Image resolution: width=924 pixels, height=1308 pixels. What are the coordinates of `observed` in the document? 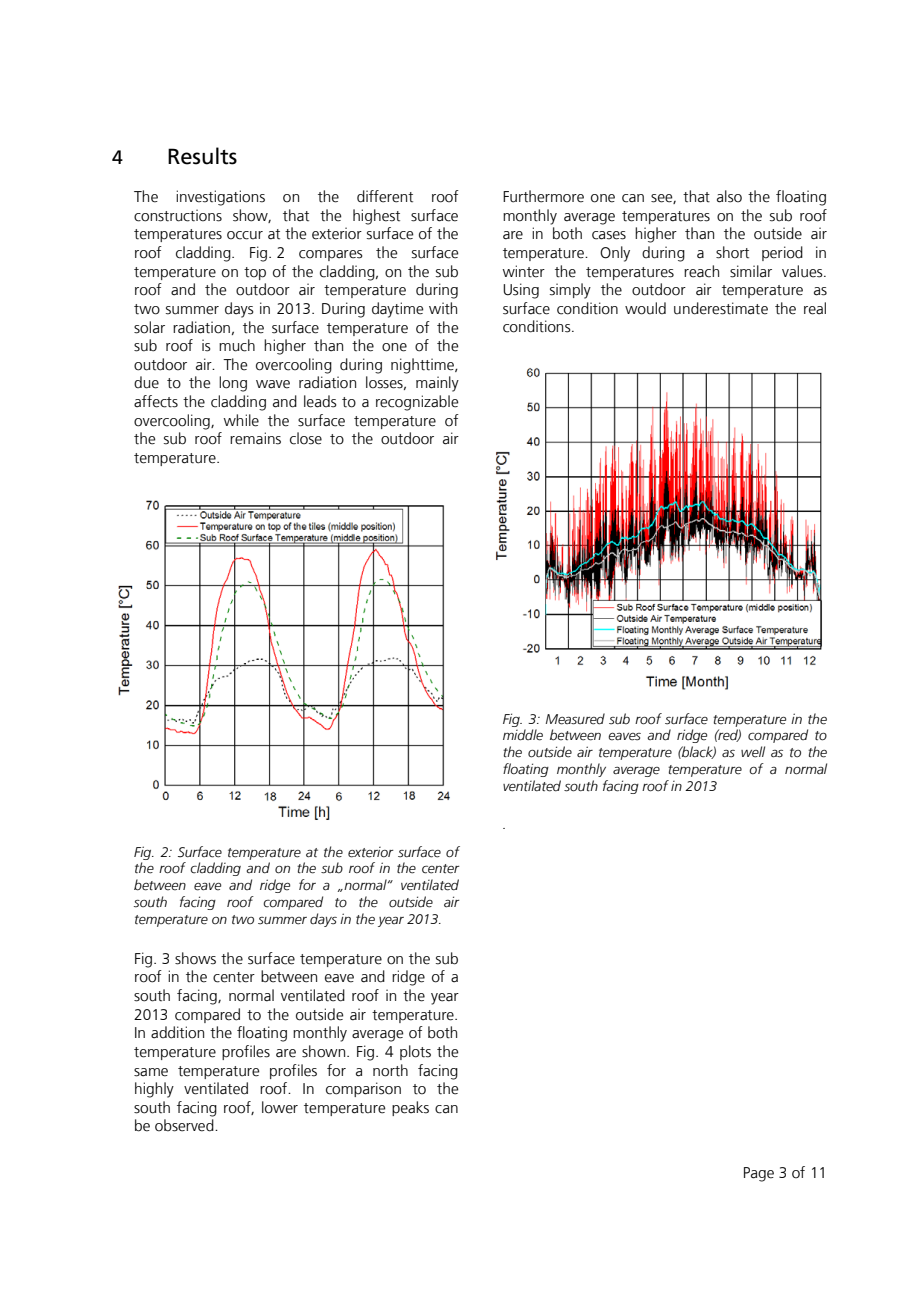 It's located at (185, 1125).
